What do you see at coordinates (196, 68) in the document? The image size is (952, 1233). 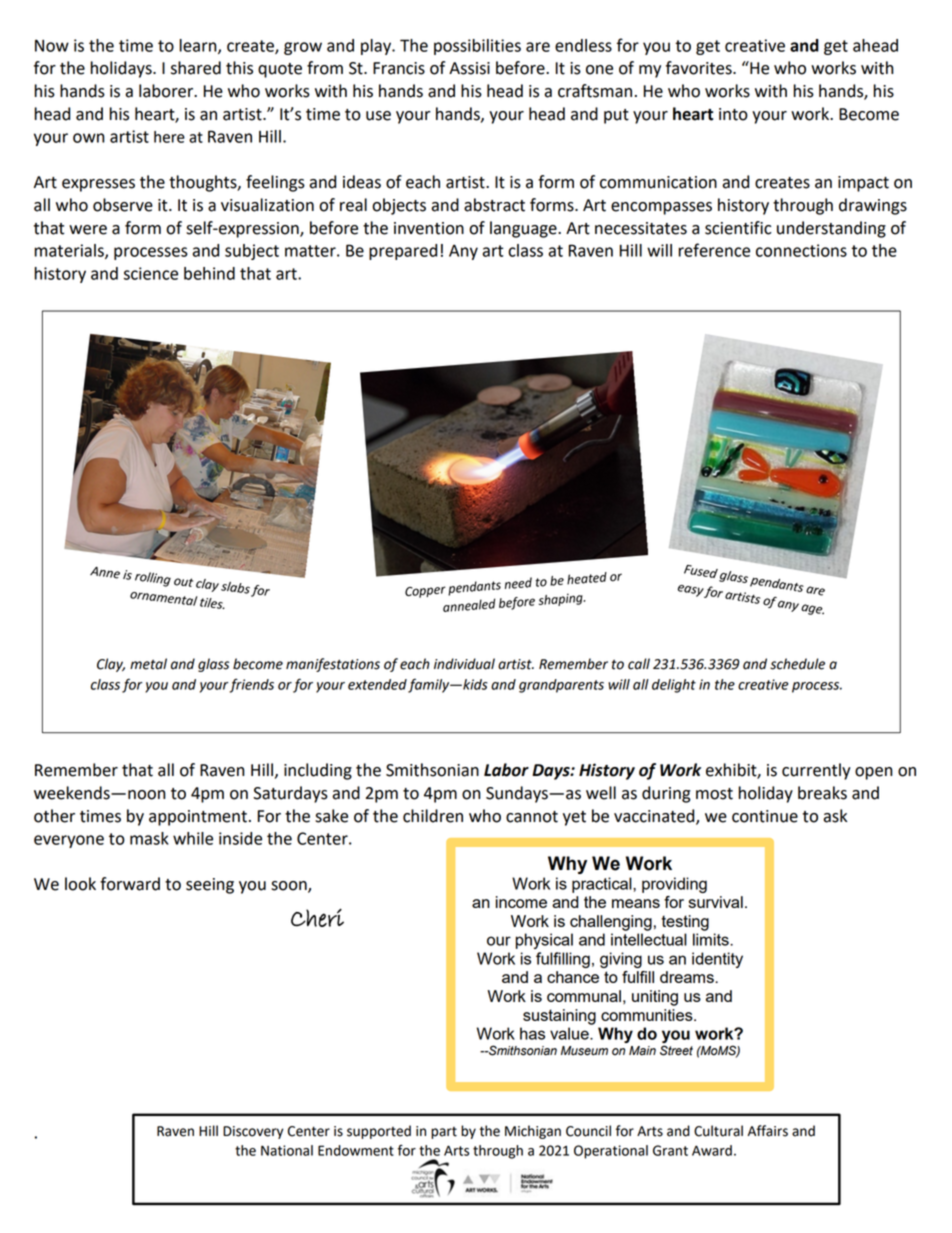 I see `shared` at bounding box center [196, 68].
